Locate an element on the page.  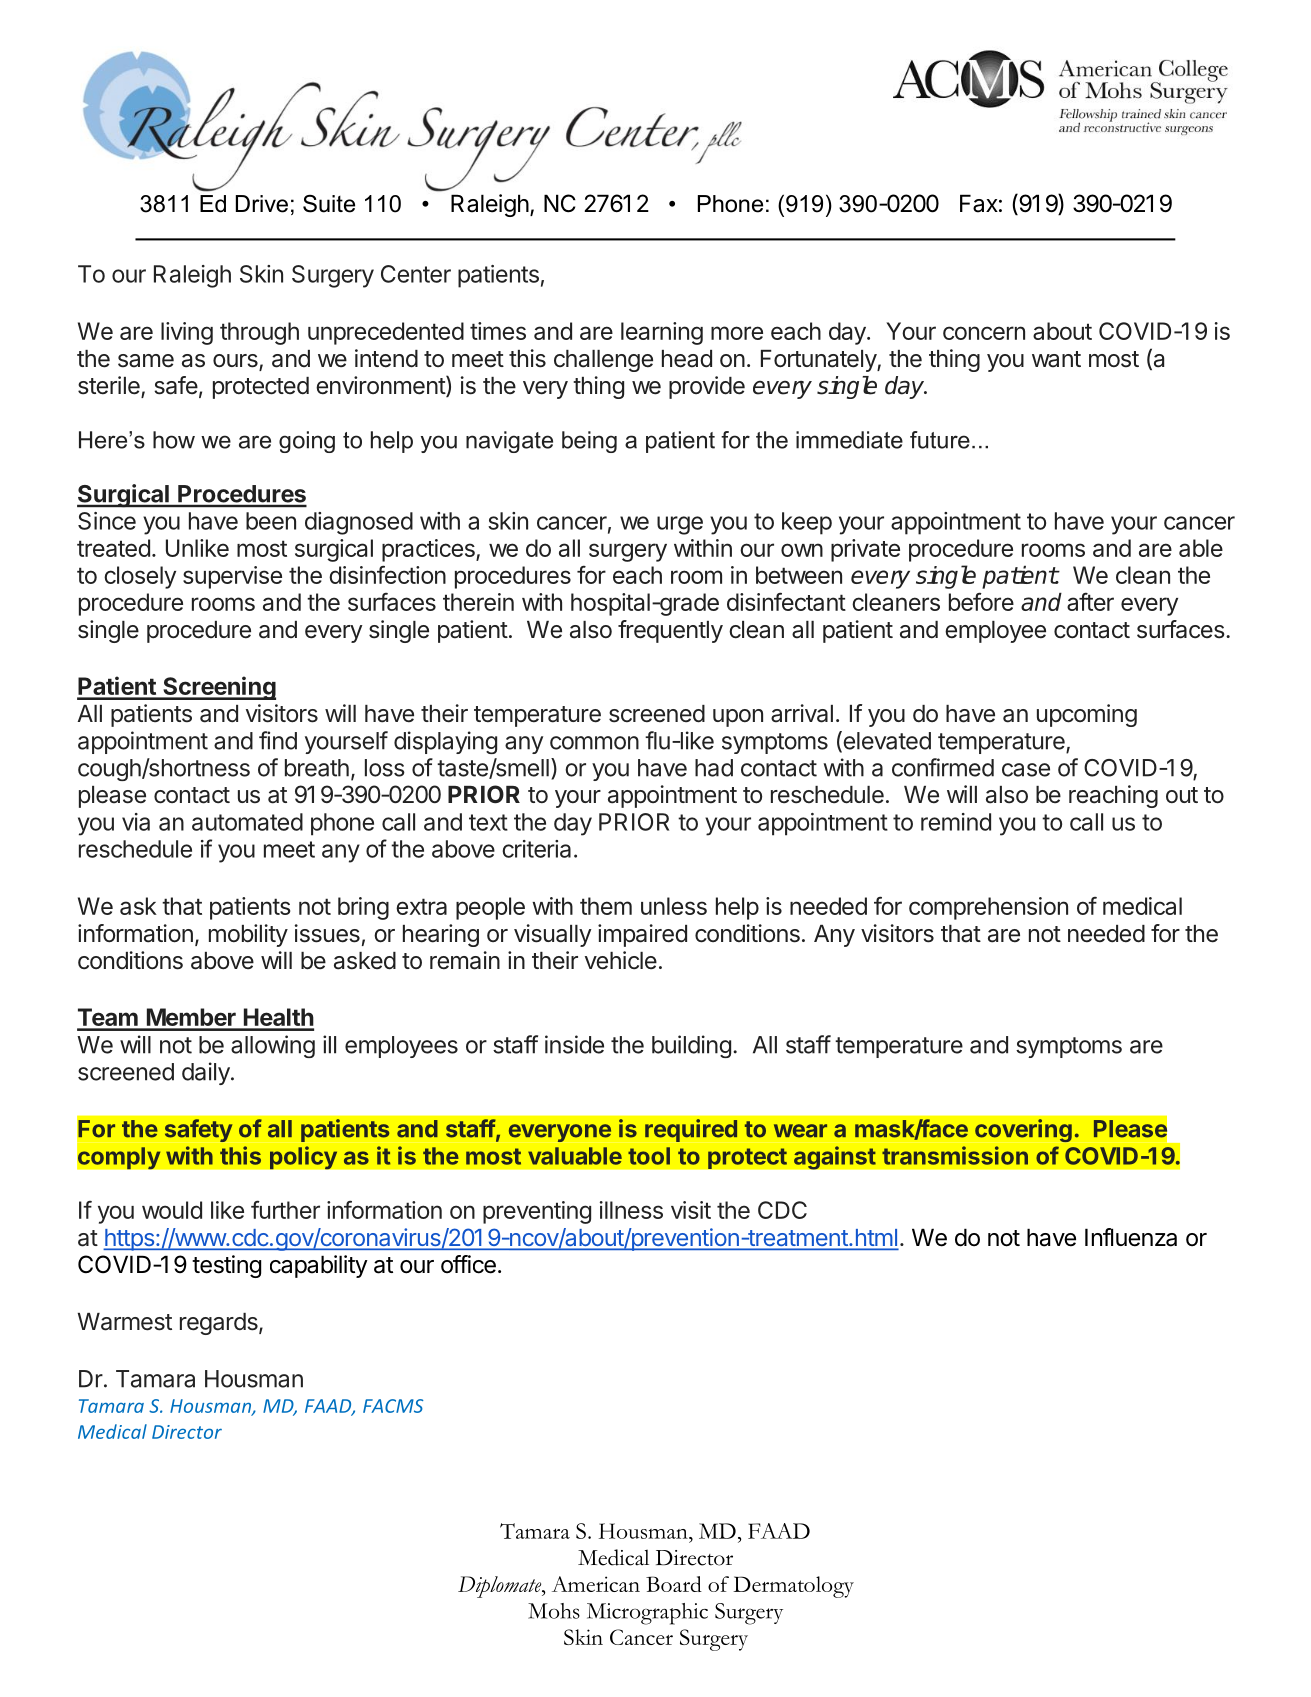
frequently is located at coordinates (670, 631).
